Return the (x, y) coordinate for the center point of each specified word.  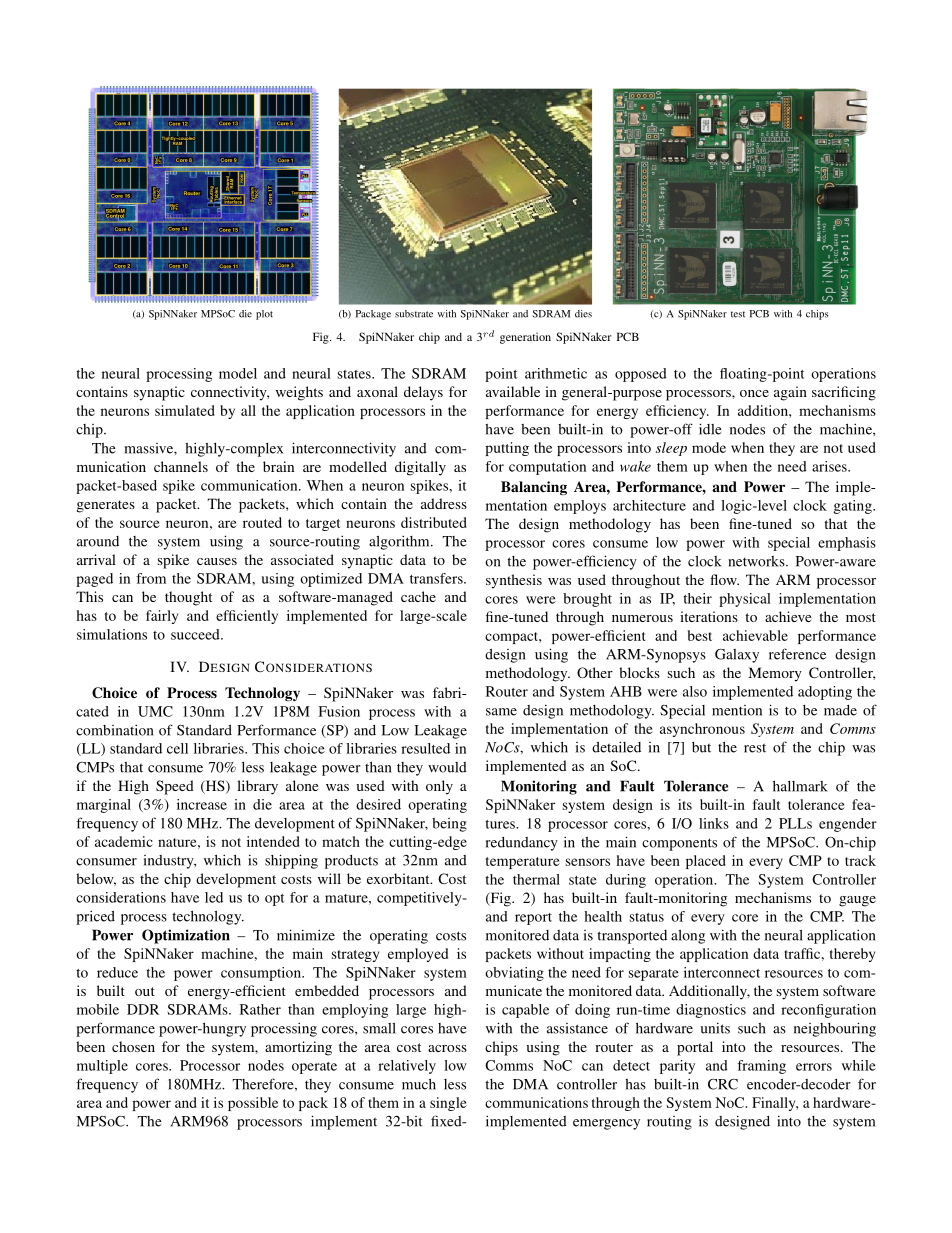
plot (264, 315)
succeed (196, 634)
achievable (755, 635)
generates (106, 506)
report (533, 919)
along (688, 936)
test (738, 314)
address (444, 503)
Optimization (186, 936)
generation (525, 338)
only (439, 787)
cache (418, 596)
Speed (175, 787)
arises (830, 466)
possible (253, 1104)
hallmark (800, 786)
